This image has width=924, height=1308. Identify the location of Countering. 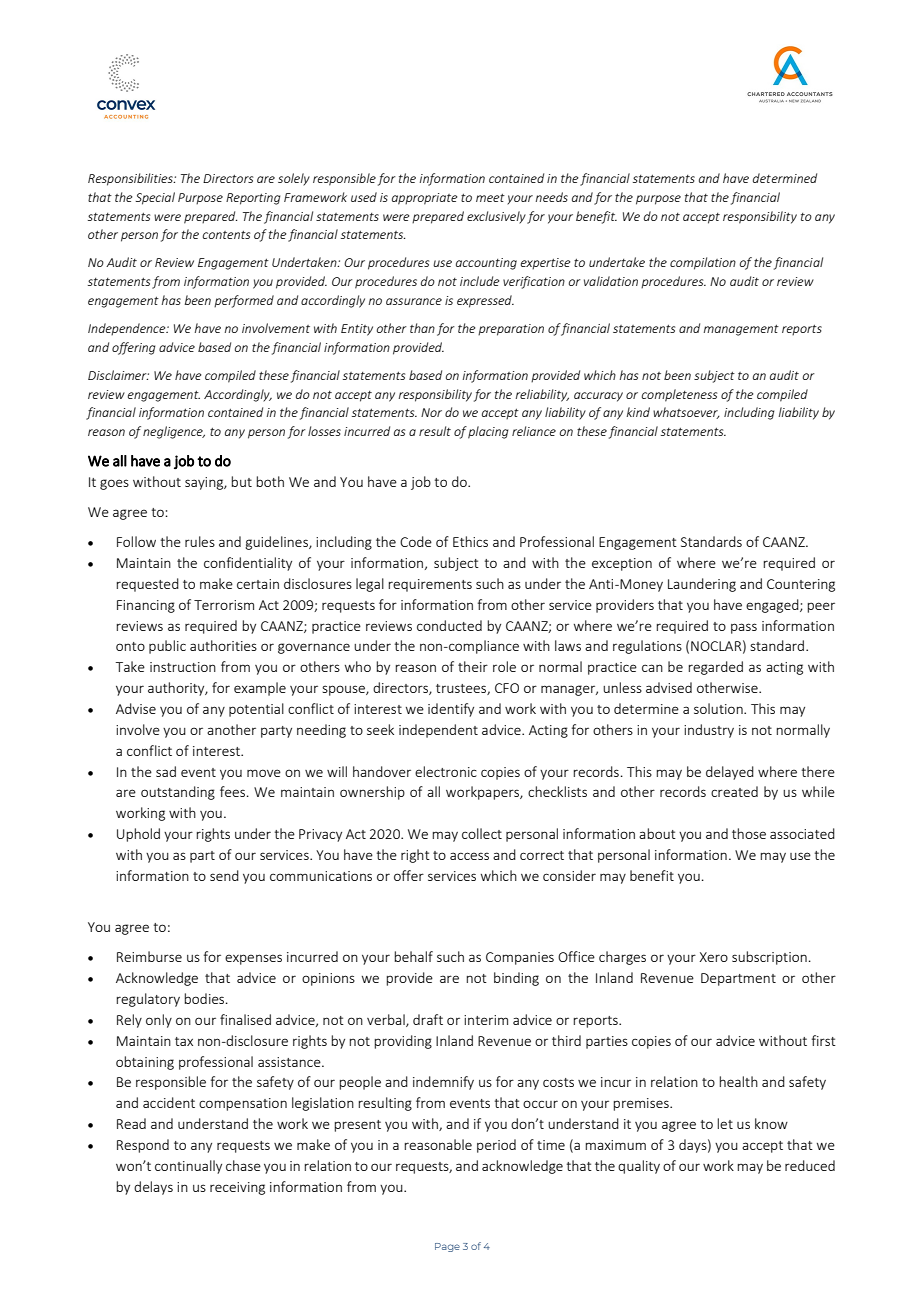
(801, 585).
